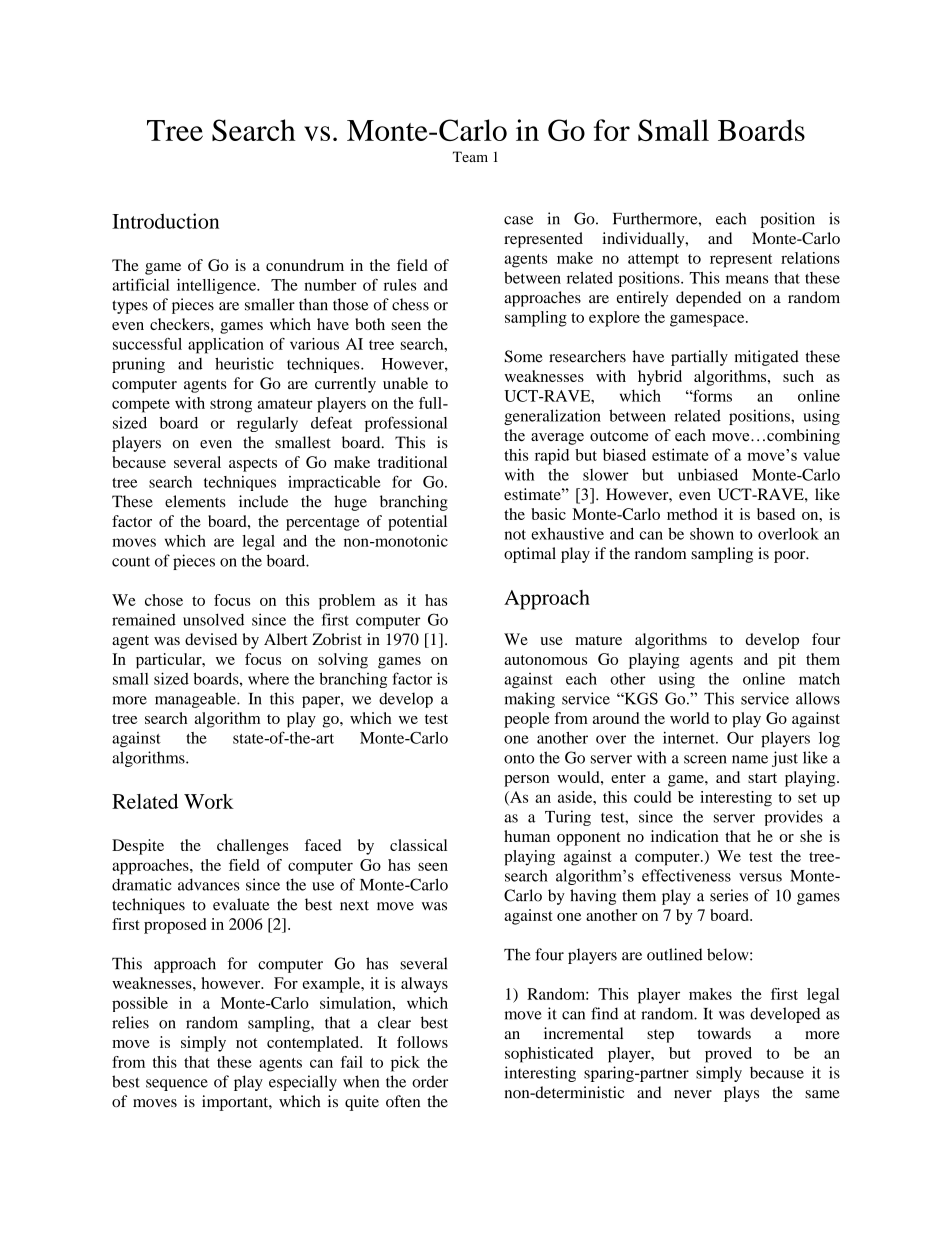 This document has height=1233, width=952. I want to click on sequence, so click(177, 1085).
